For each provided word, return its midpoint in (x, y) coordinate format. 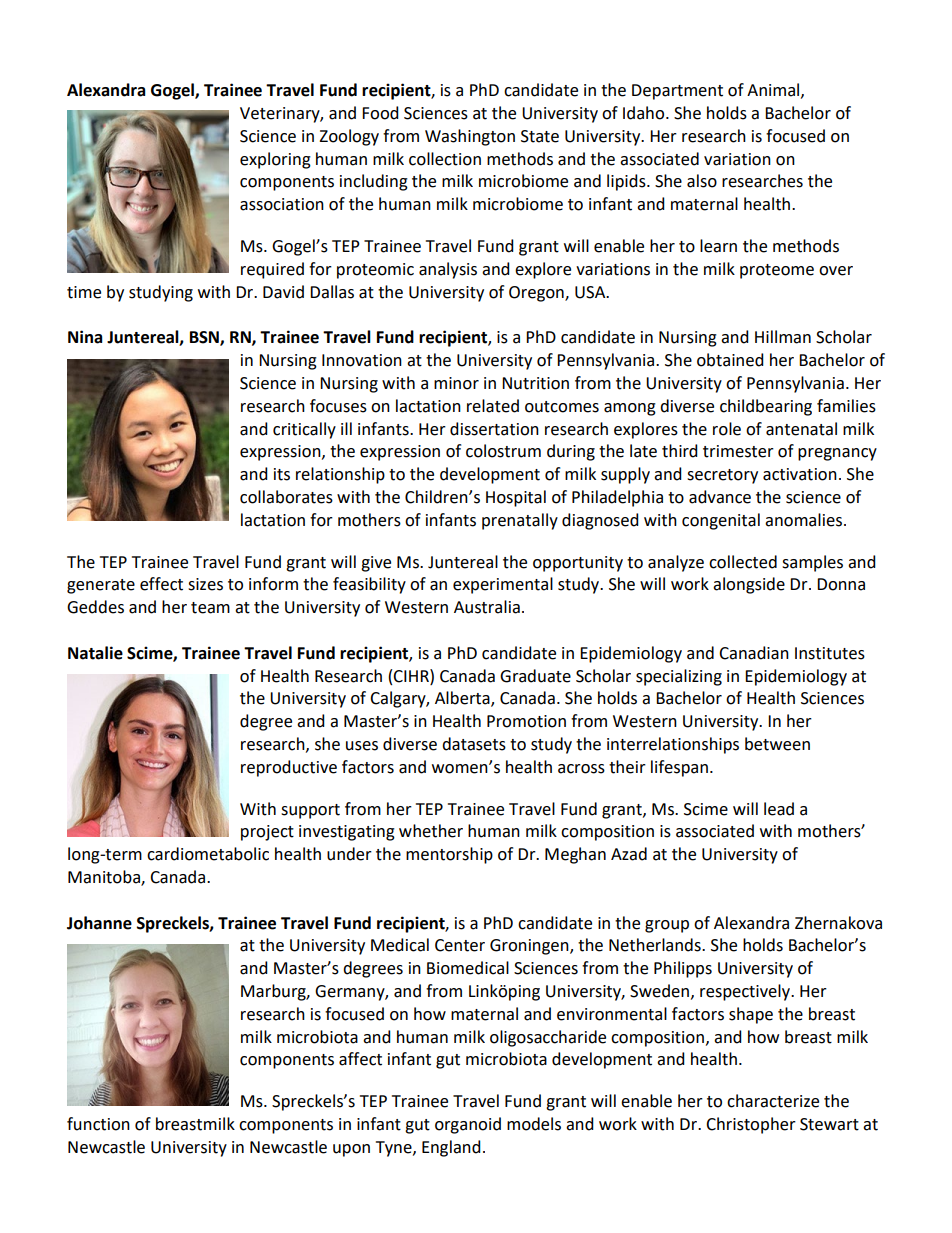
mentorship (449, 855)
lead (779, 809)
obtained (730, 360)
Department (677, 92)
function (98, 1124)
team (210, 608)
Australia (487, 607)
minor (456, 383)
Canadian (754, 653)
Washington (470, 137)
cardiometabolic (208, 854)
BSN (205, 338)
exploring (275, 160)
